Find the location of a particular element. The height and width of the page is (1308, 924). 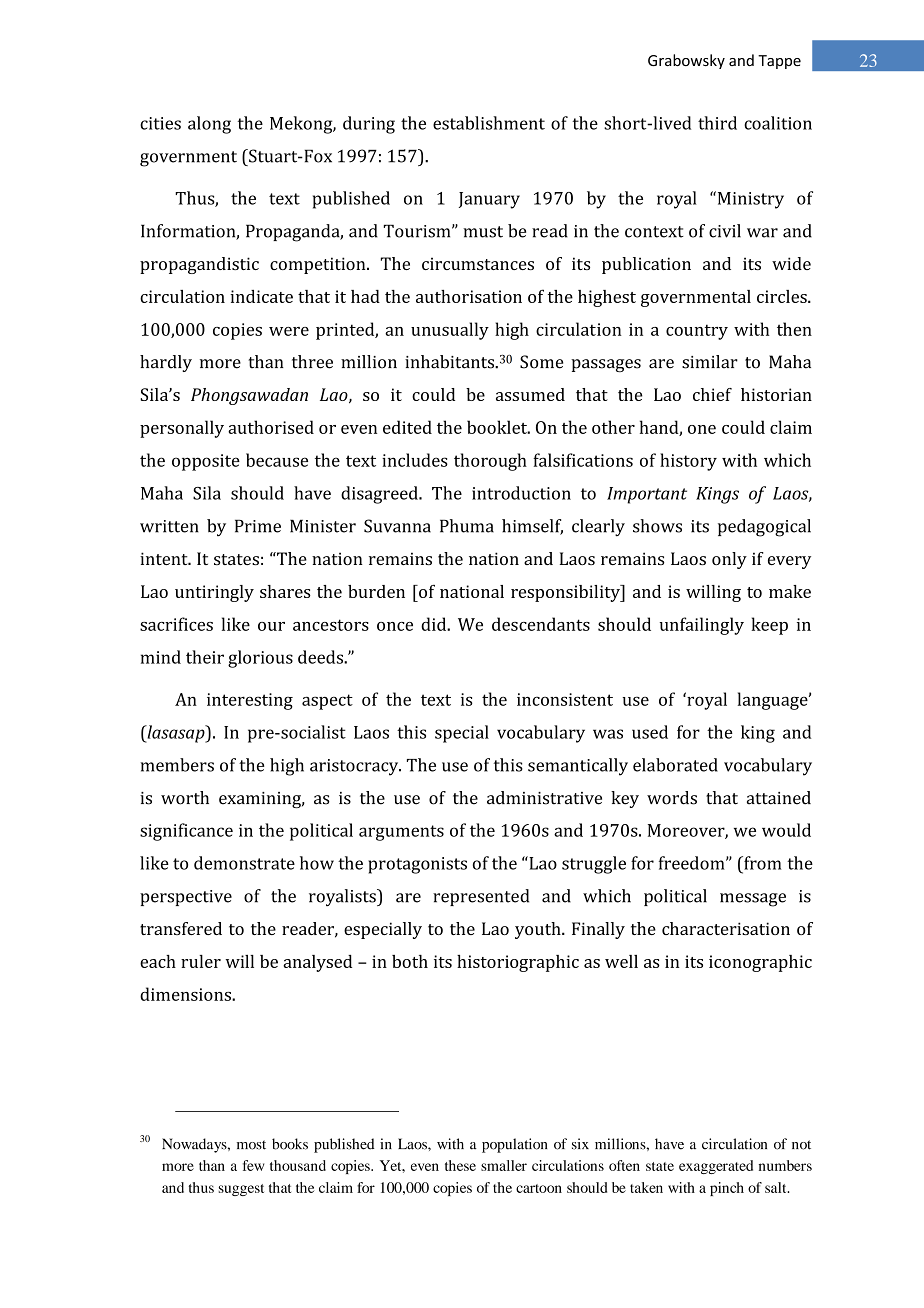

third is located at coordinates (717, 123).
